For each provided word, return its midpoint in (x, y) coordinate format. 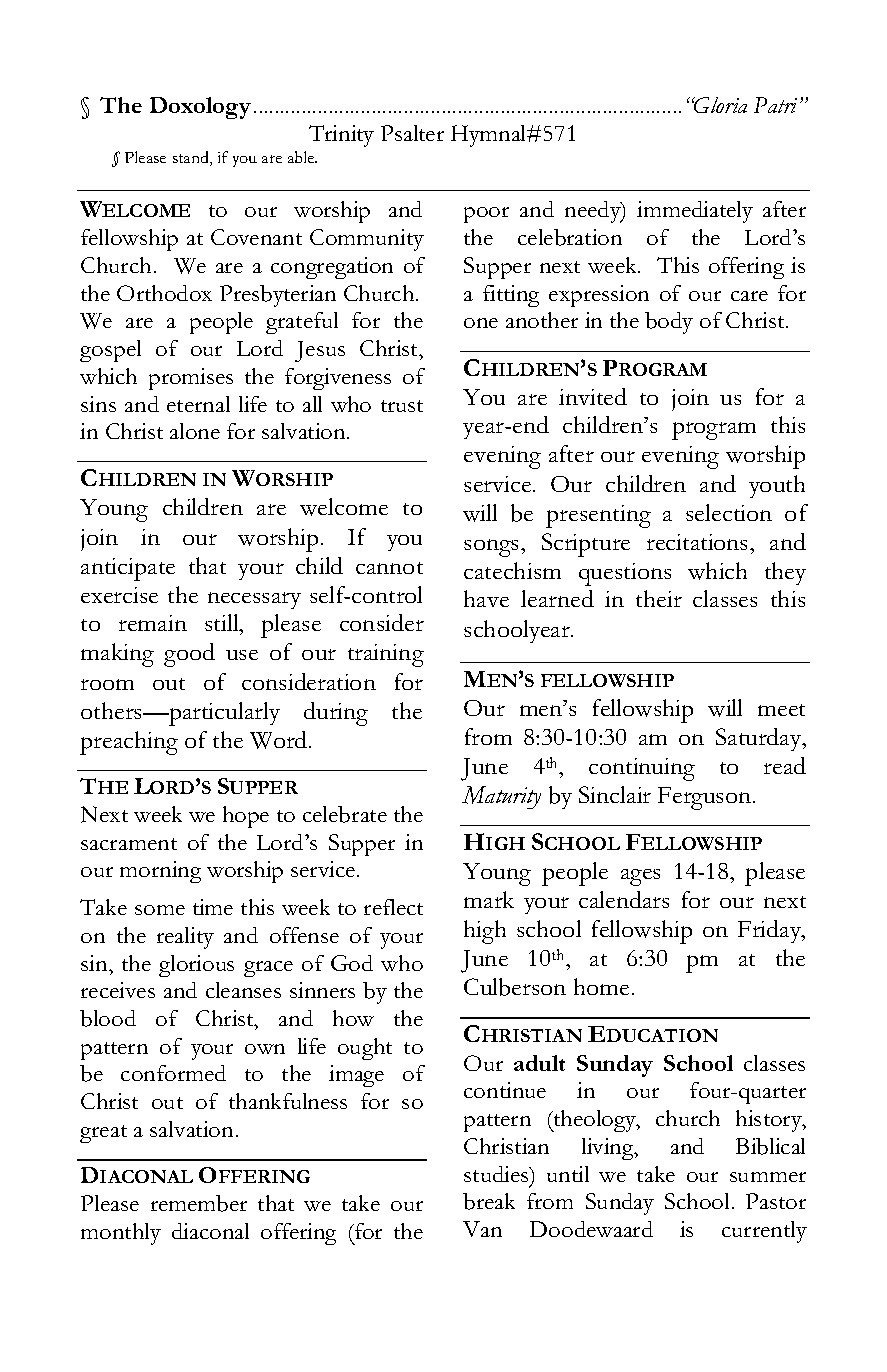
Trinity (341, 136)
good (189, 655)
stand (192, 158)
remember (199, 1203)
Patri (775, 105)
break (489, 1201)
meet (781, 710)
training (386, 655)
